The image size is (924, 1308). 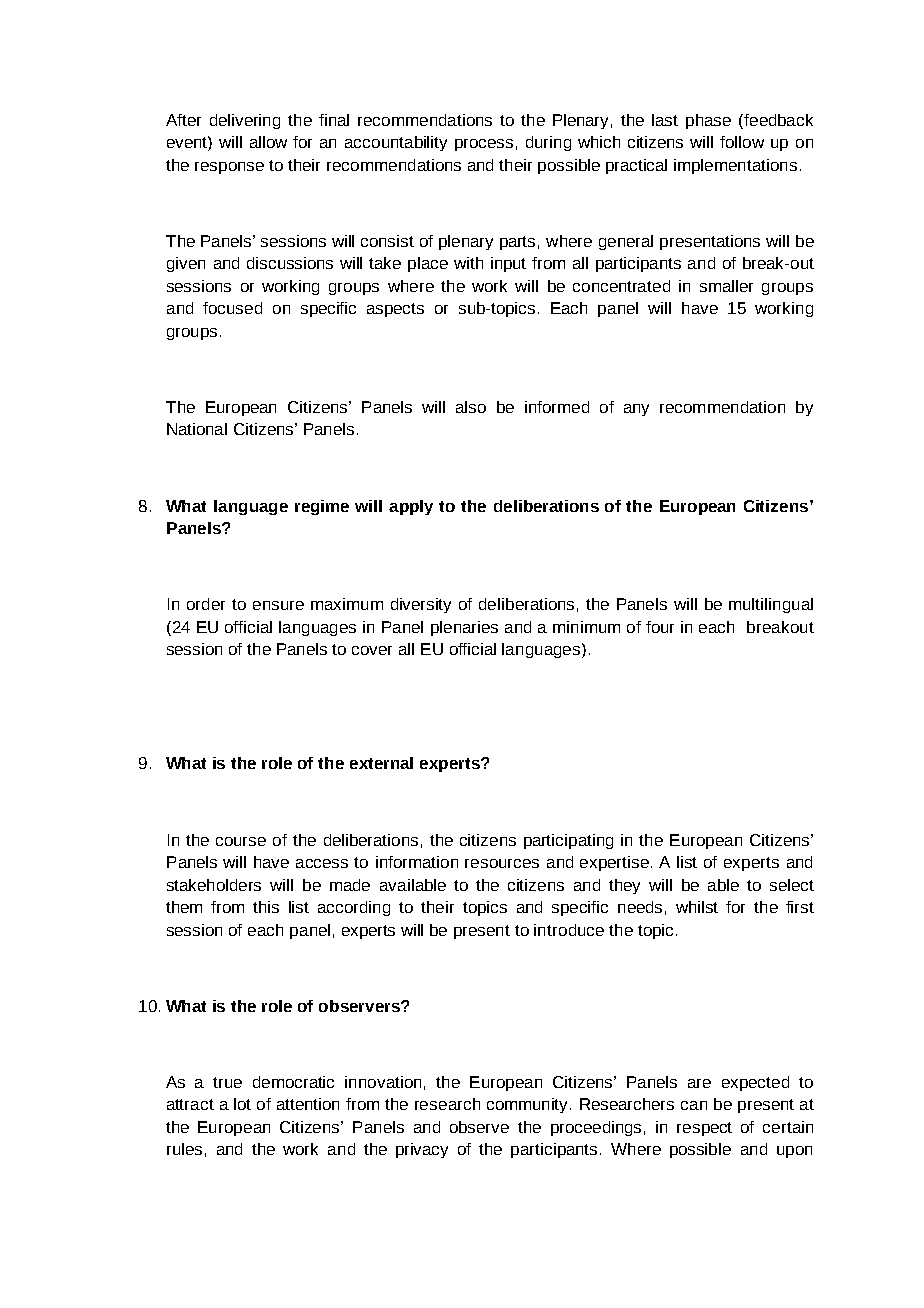 What do you see at coordinates (268, 142) in the screenshot?
I see `allow` at bounding box center [268, 142].
